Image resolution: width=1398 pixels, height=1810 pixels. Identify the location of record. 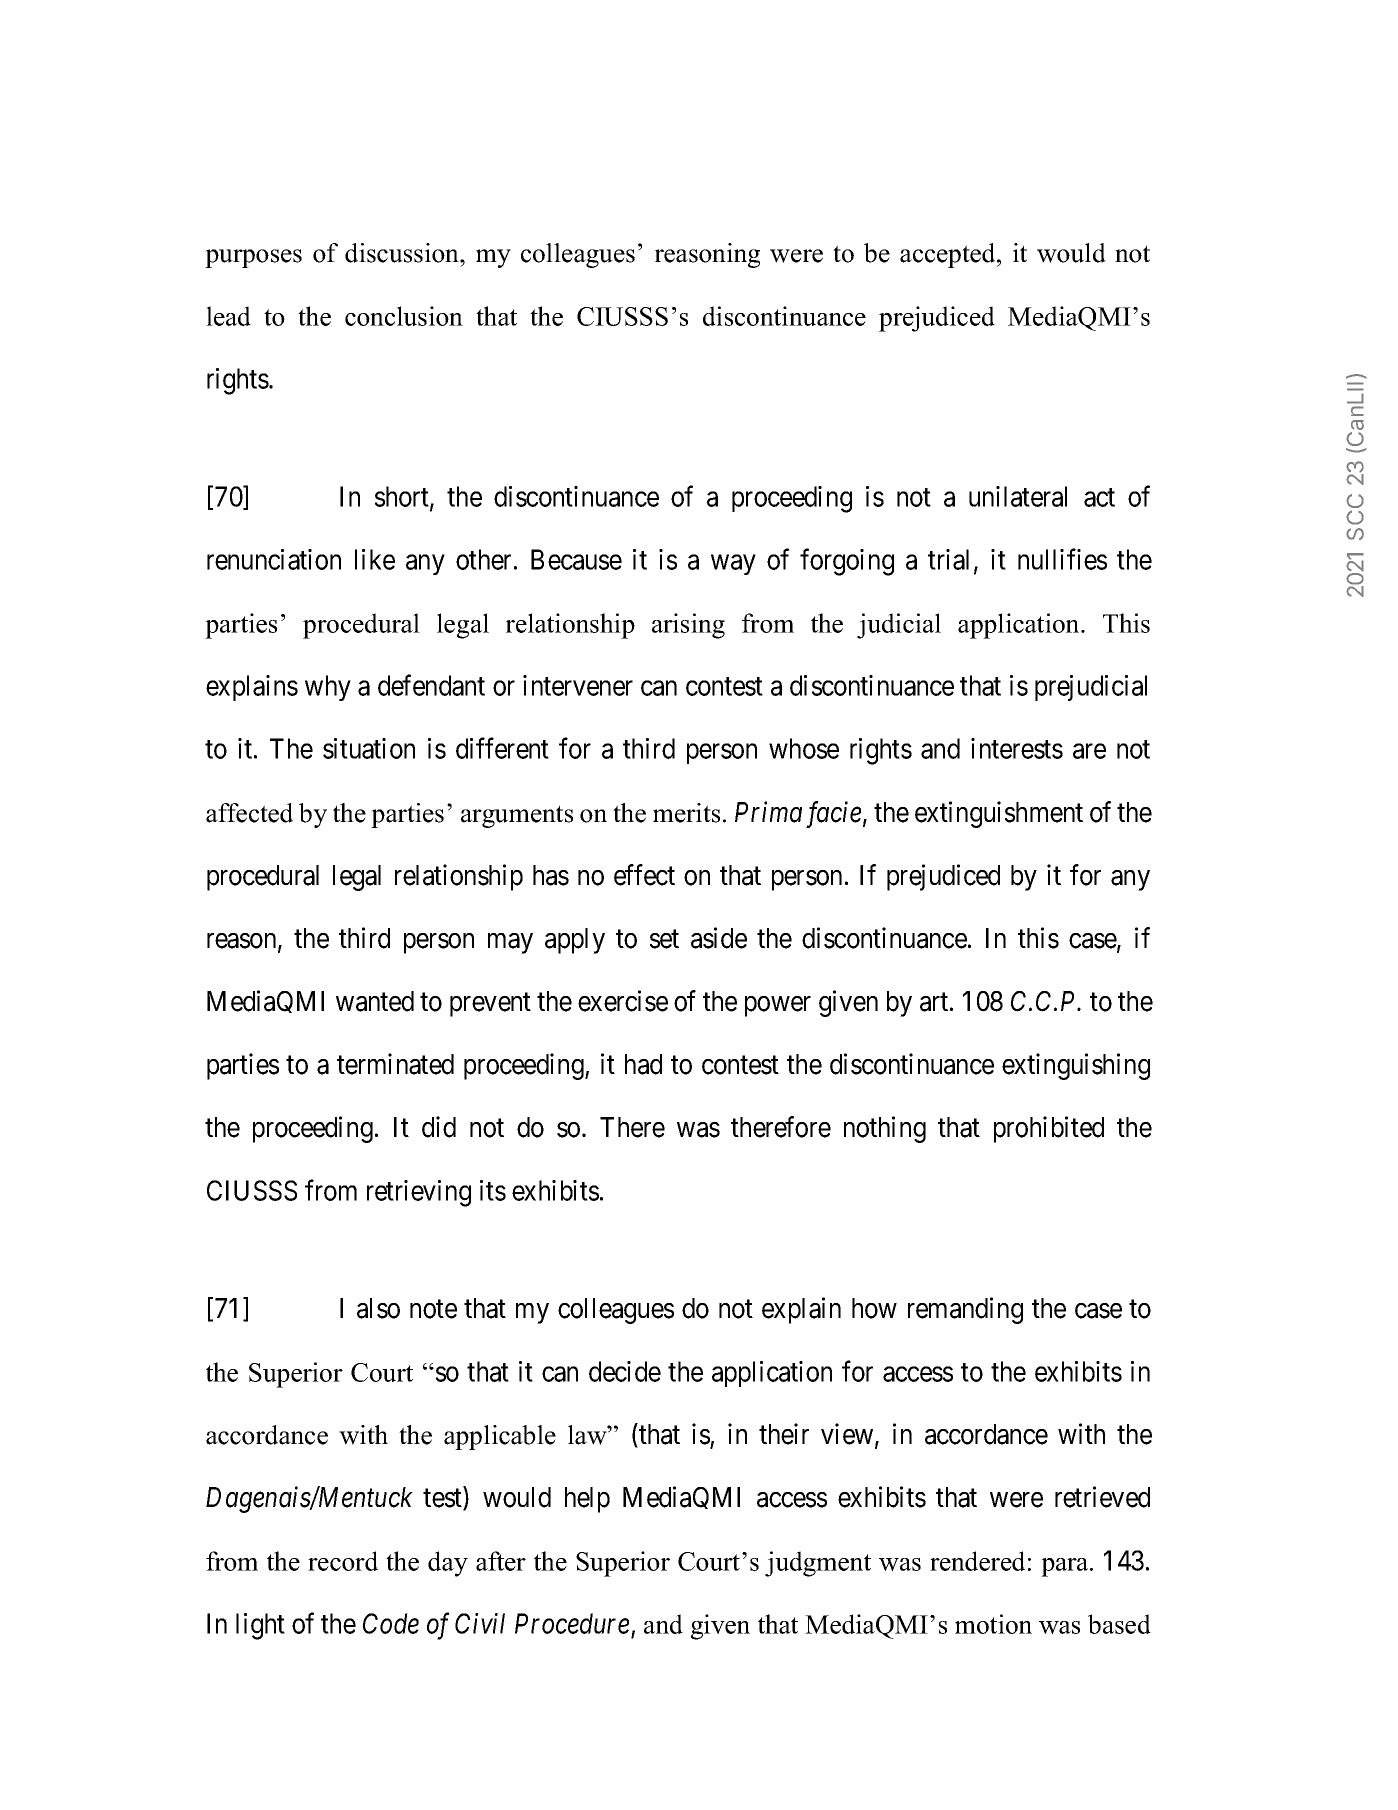
(343, 1561).
